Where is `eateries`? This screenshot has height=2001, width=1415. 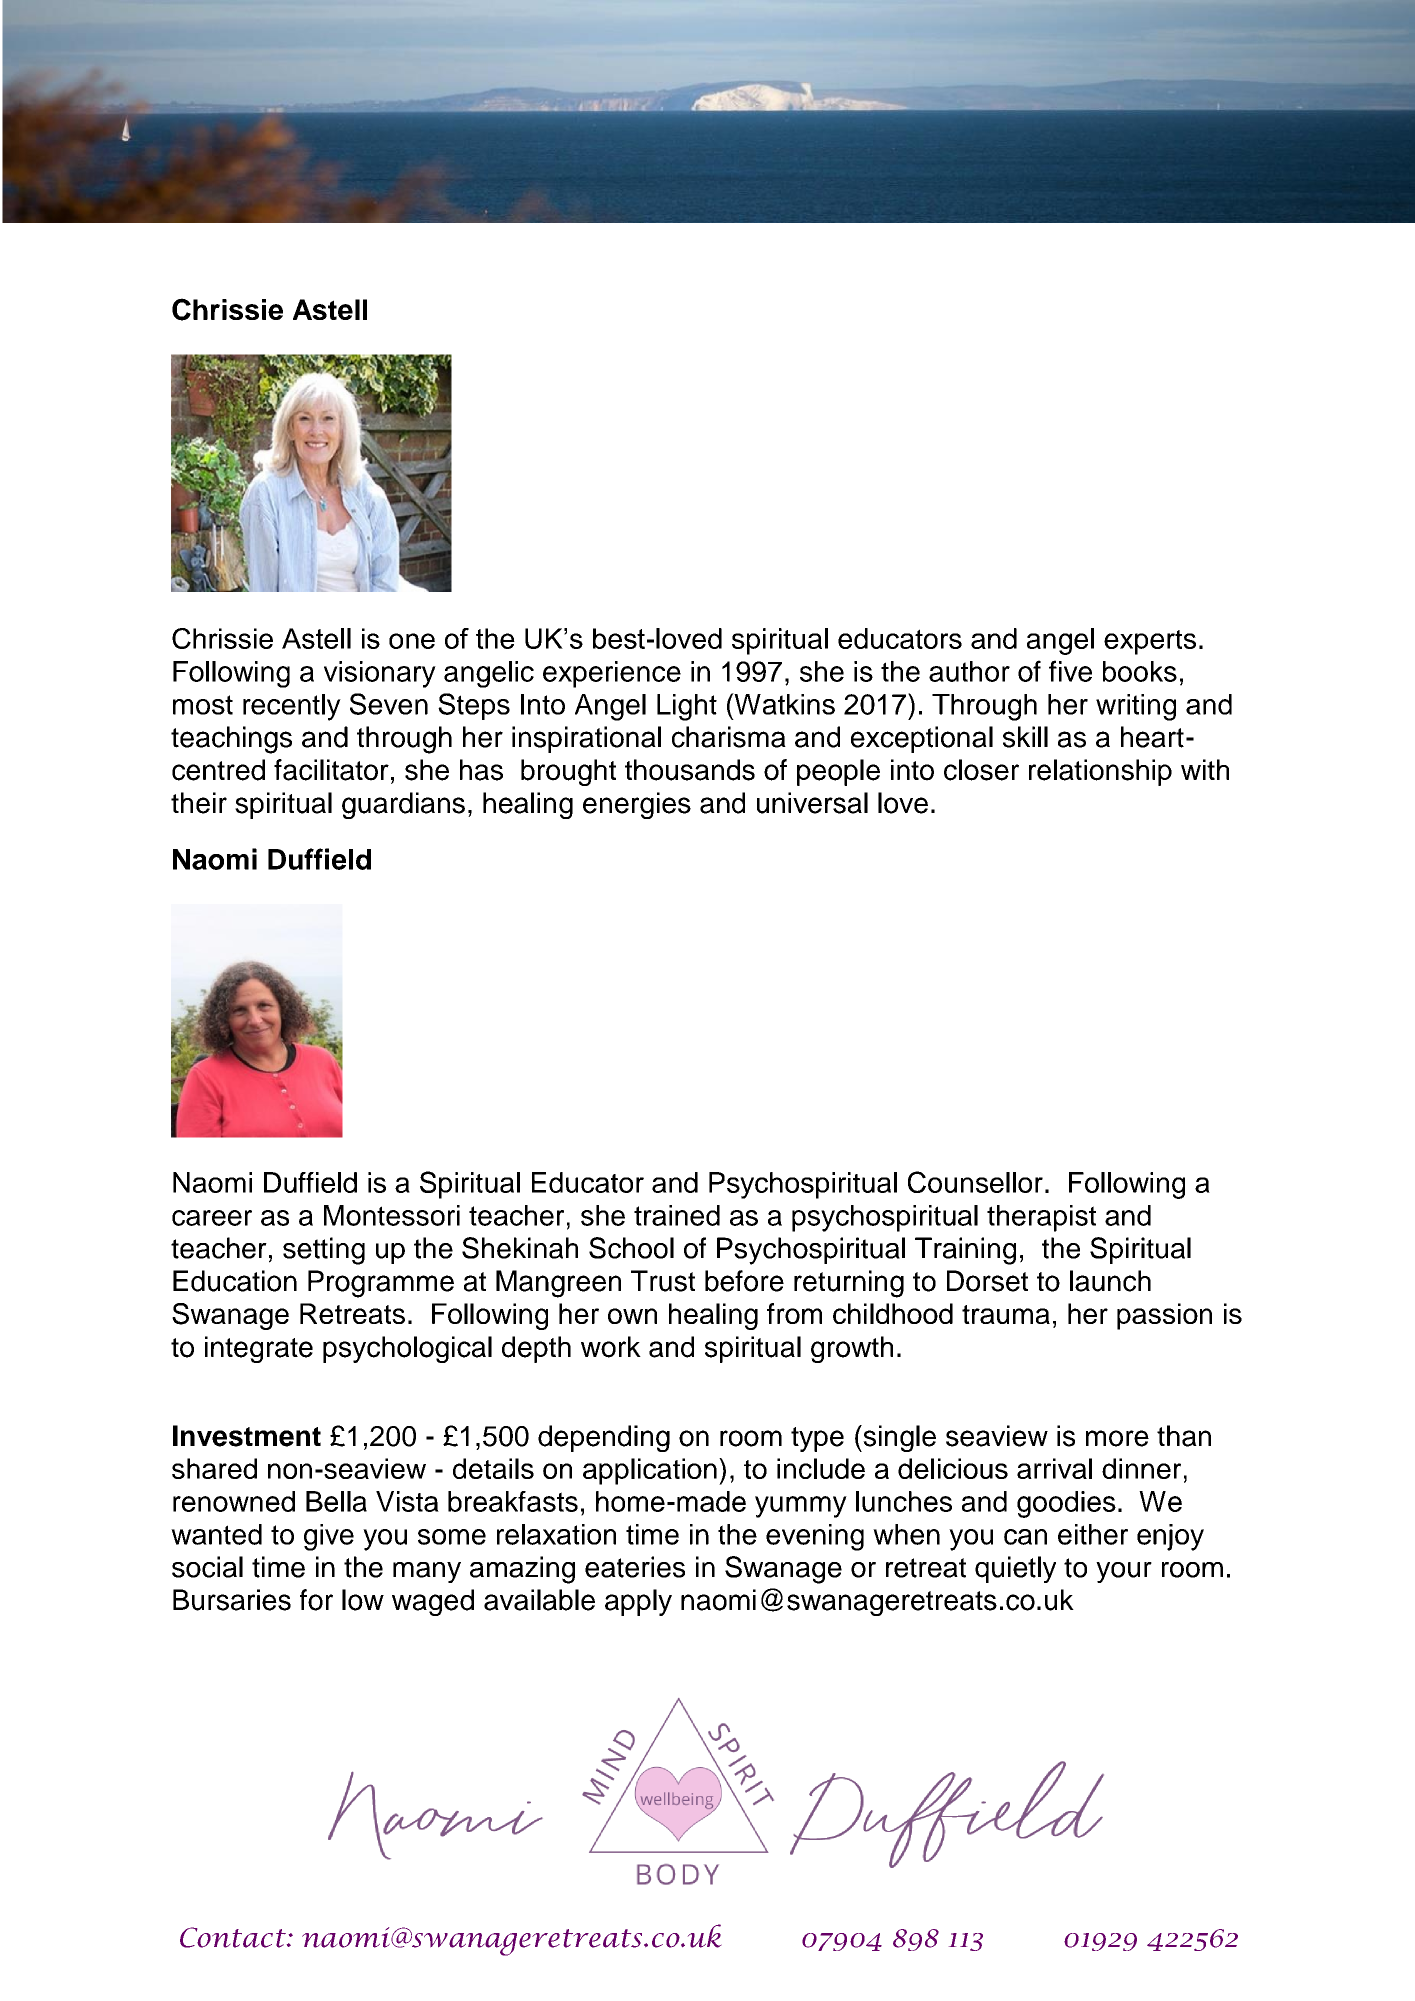
eateries is located at coordinates (635, 1567).
